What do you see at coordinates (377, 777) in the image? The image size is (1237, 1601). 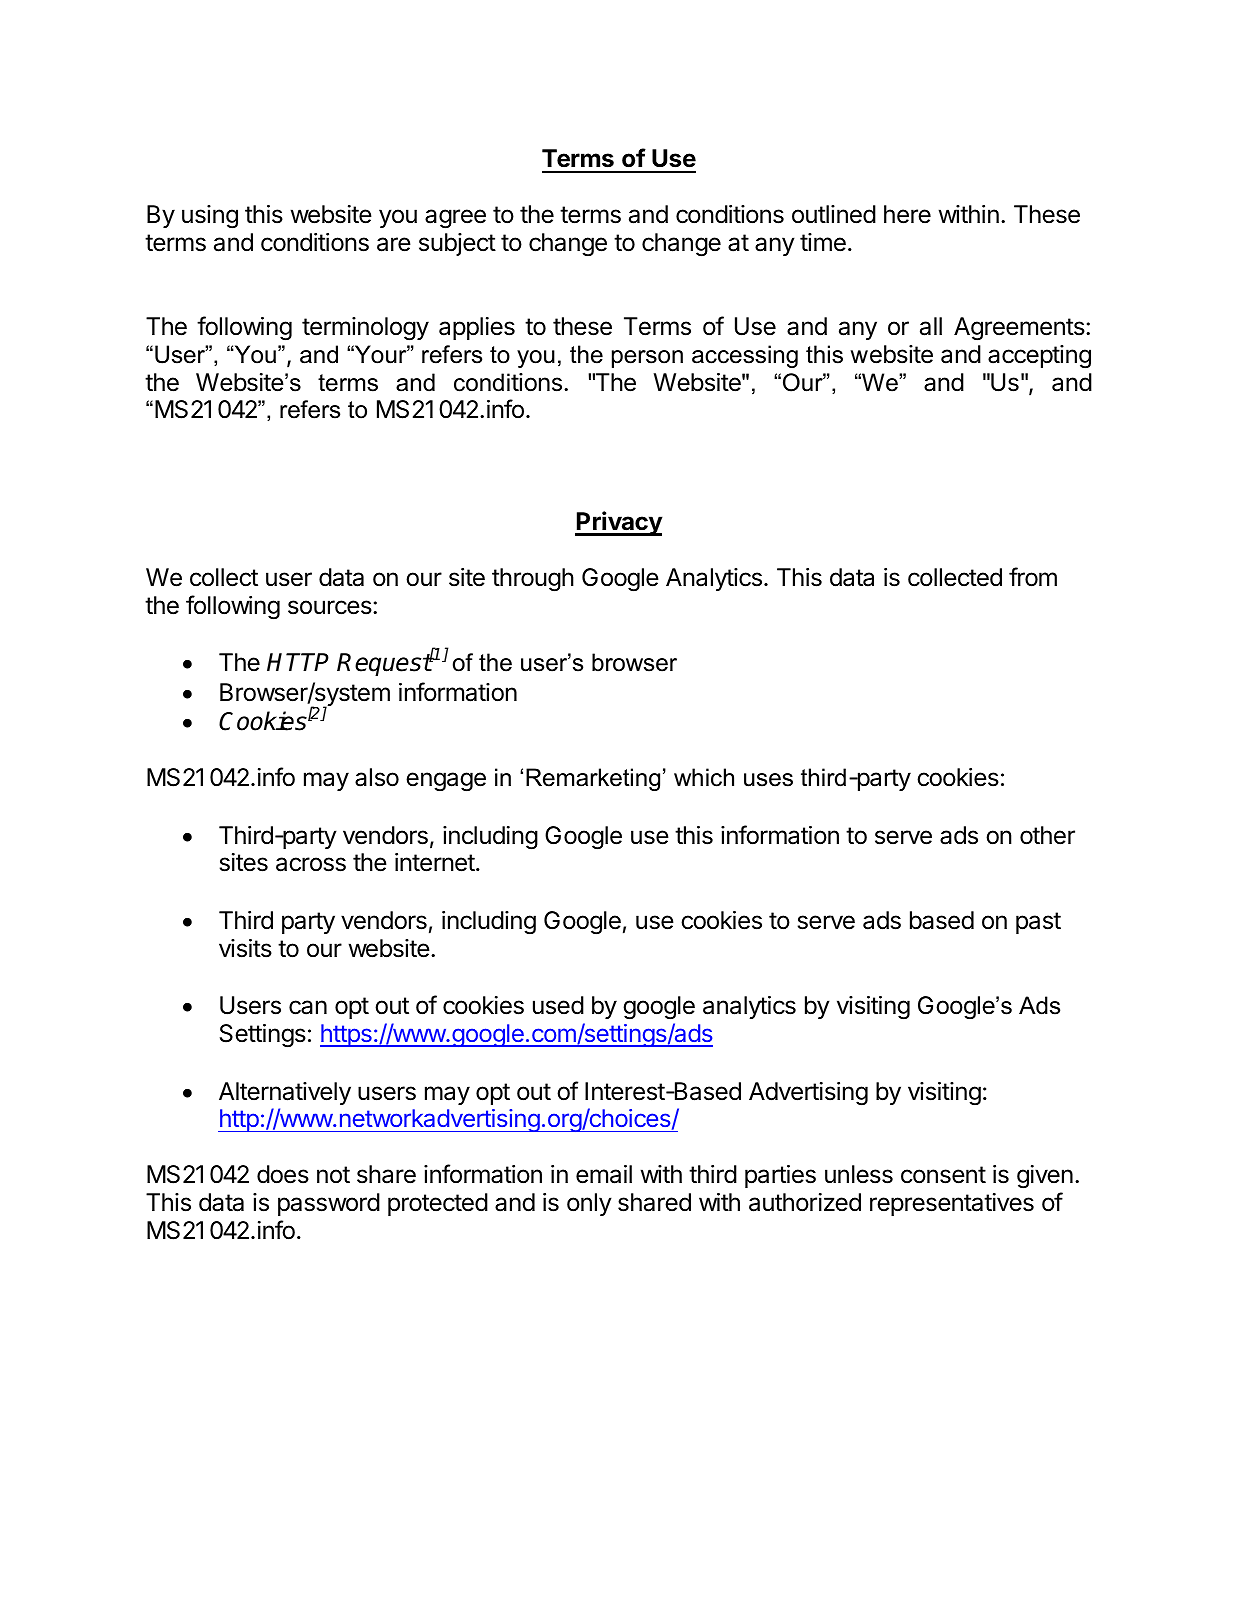 I see `also` at bounding box center [377, 777].
